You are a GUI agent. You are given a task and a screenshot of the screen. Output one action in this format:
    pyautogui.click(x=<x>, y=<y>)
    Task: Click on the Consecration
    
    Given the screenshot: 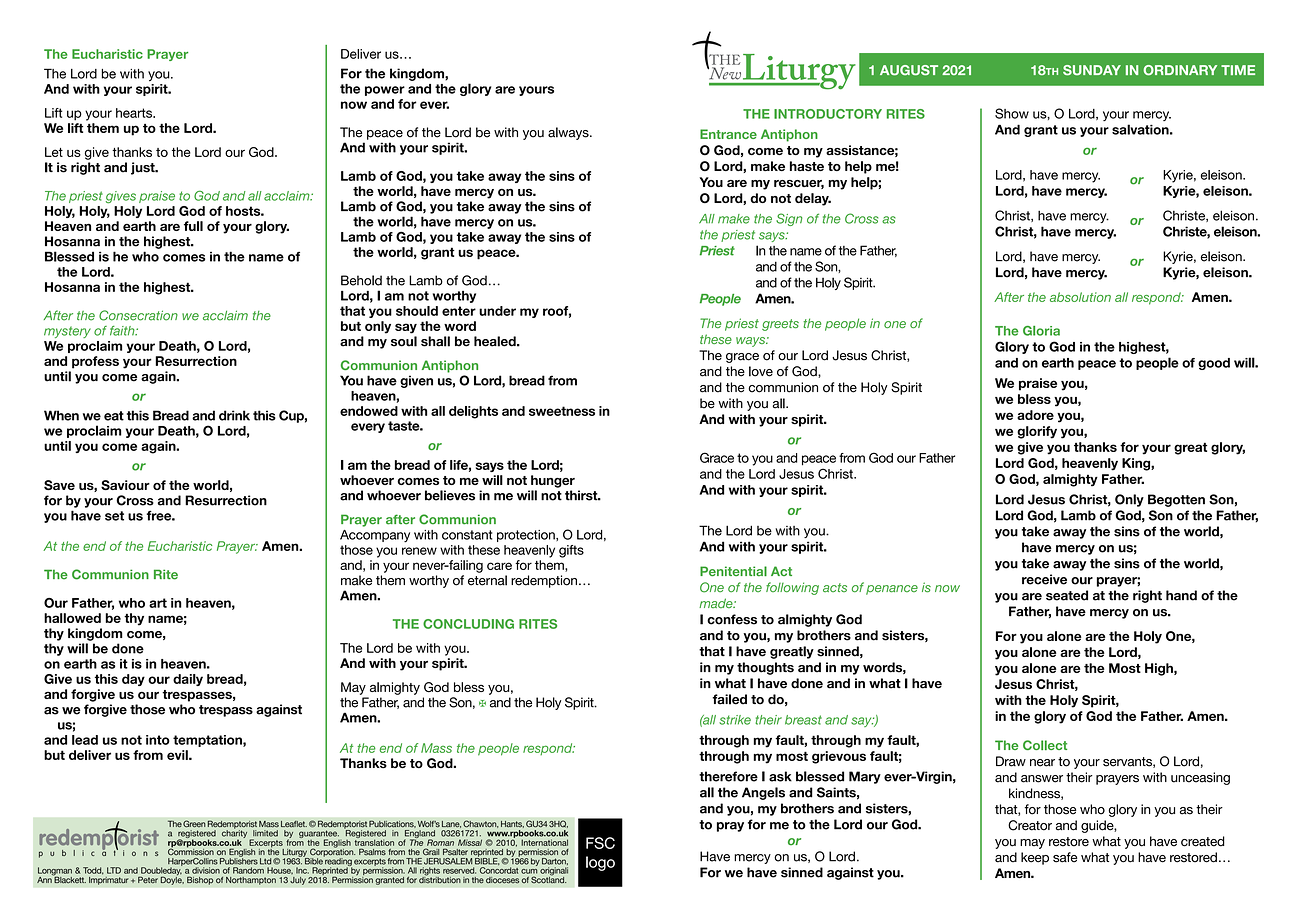 What is the action you would take?
    pyautogui.click(x=138, y=315)
